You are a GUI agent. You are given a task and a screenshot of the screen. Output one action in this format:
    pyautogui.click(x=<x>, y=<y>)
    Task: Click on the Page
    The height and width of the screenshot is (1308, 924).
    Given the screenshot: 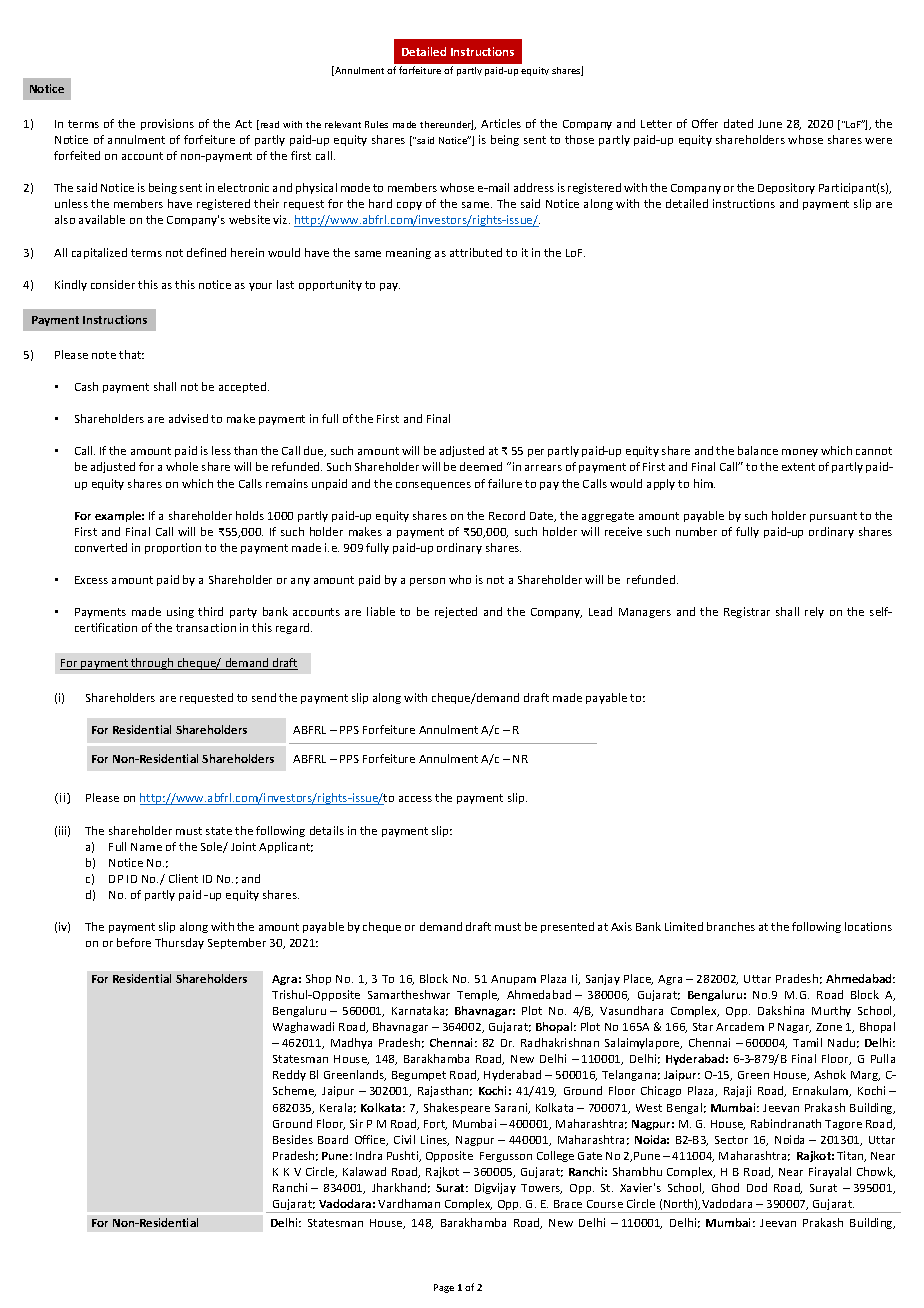 What is the action you would take?
    pyautogui.click(x=444, y=1288)
